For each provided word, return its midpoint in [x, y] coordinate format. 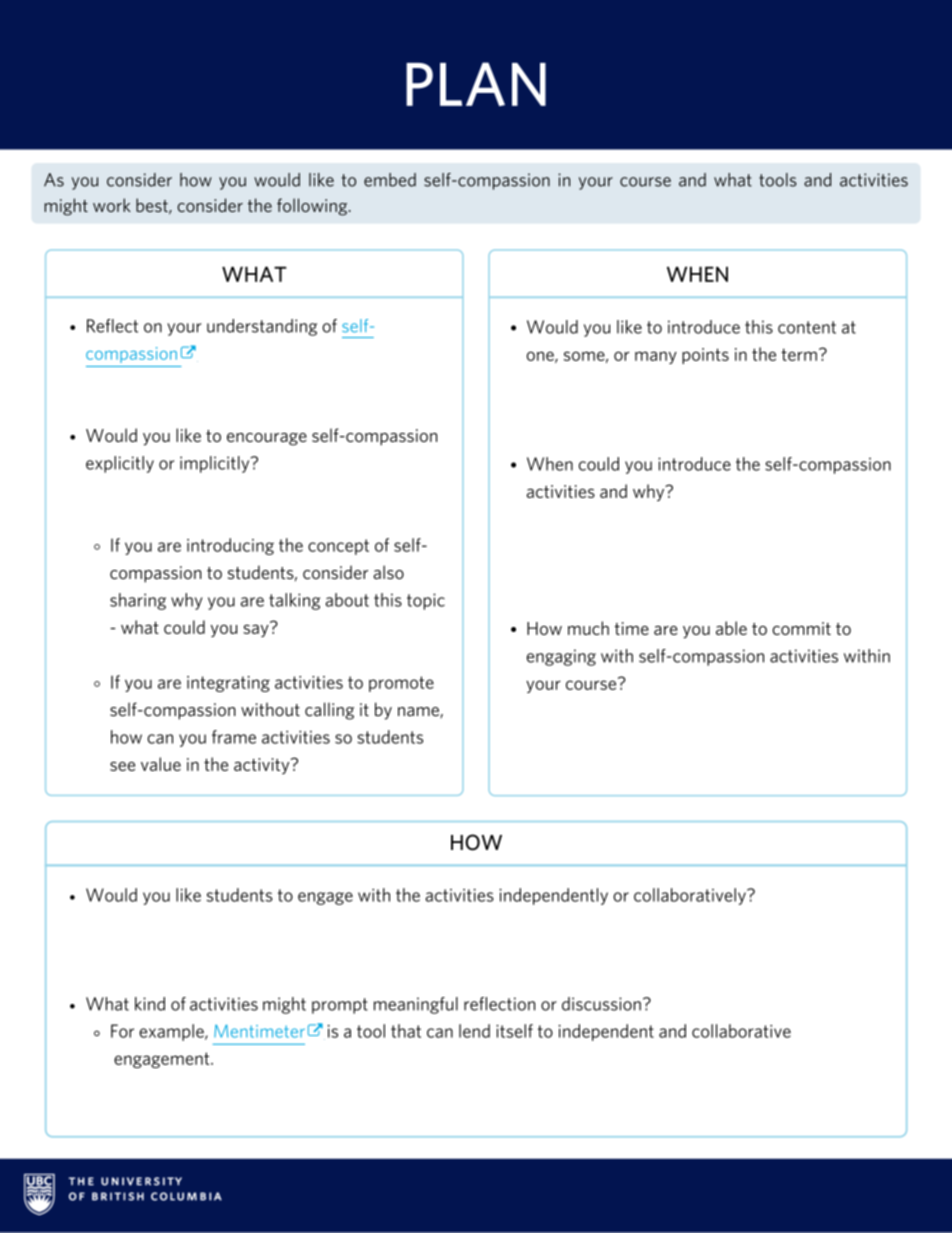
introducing [230, 546]
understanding [262, 327]
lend [474, 1031]
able [731, 628]
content [807, 327]
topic [426, 601]
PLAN [476, 84]
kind [150, 1004]
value [161, 764]
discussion [601, 1004]
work [112, 205]
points [705, 356]
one [541, 357]
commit [801, 628]
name [419, 712]
